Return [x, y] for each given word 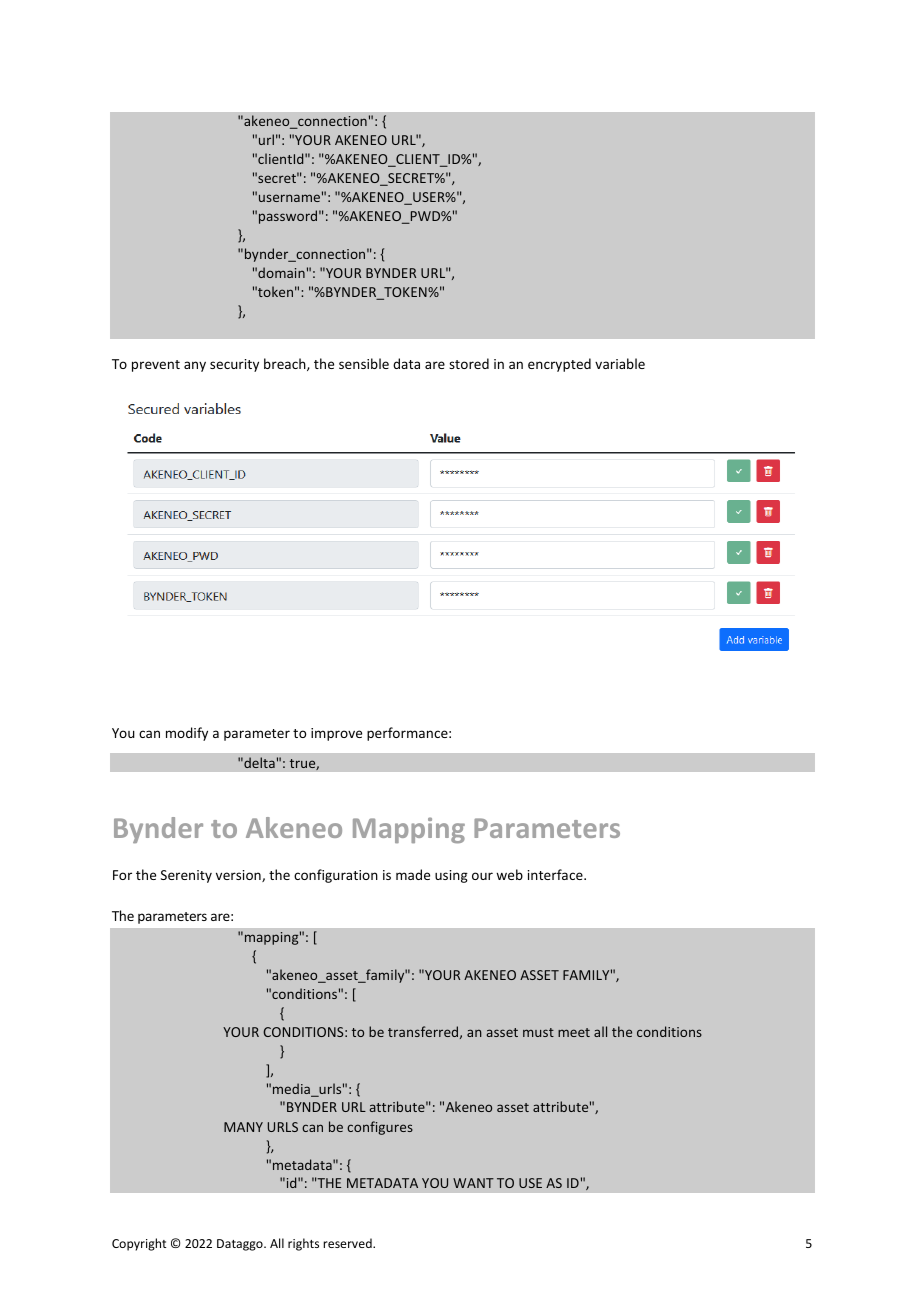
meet [574, 1032]
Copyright [139, 1244]
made [413, 874]
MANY [243, 1127]
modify [187, 734]
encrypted [559, 365]
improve [336, 734]
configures [380, 1128]
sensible [364, 363]
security [234, 365]
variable [620, 363]
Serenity [186, 876]
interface [556, 874]
